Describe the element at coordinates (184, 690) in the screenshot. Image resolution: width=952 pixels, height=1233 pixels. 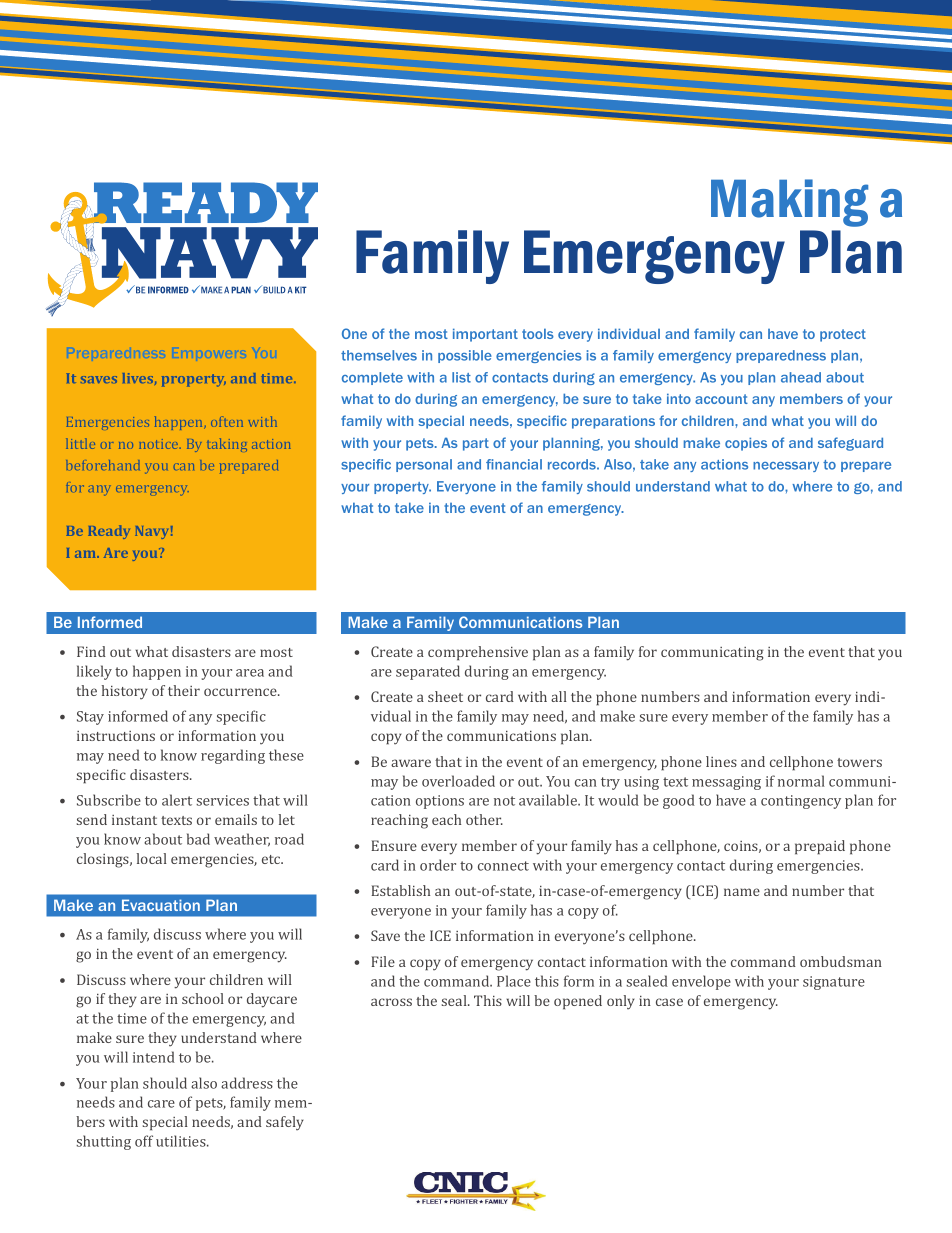
I see `their` at that location.
